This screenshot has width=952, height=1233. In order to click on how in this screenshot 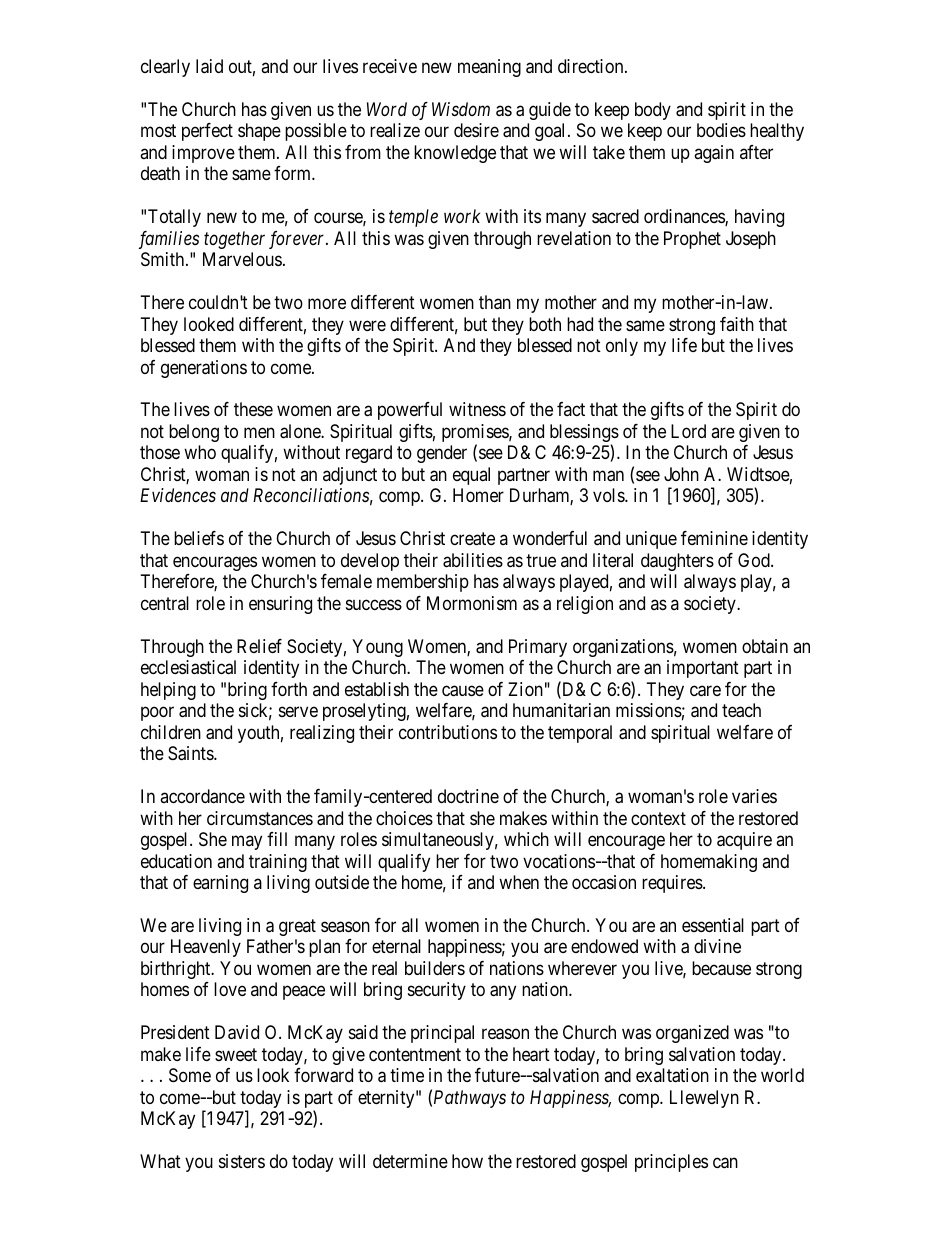, I will do `click(467, 1161)`.
